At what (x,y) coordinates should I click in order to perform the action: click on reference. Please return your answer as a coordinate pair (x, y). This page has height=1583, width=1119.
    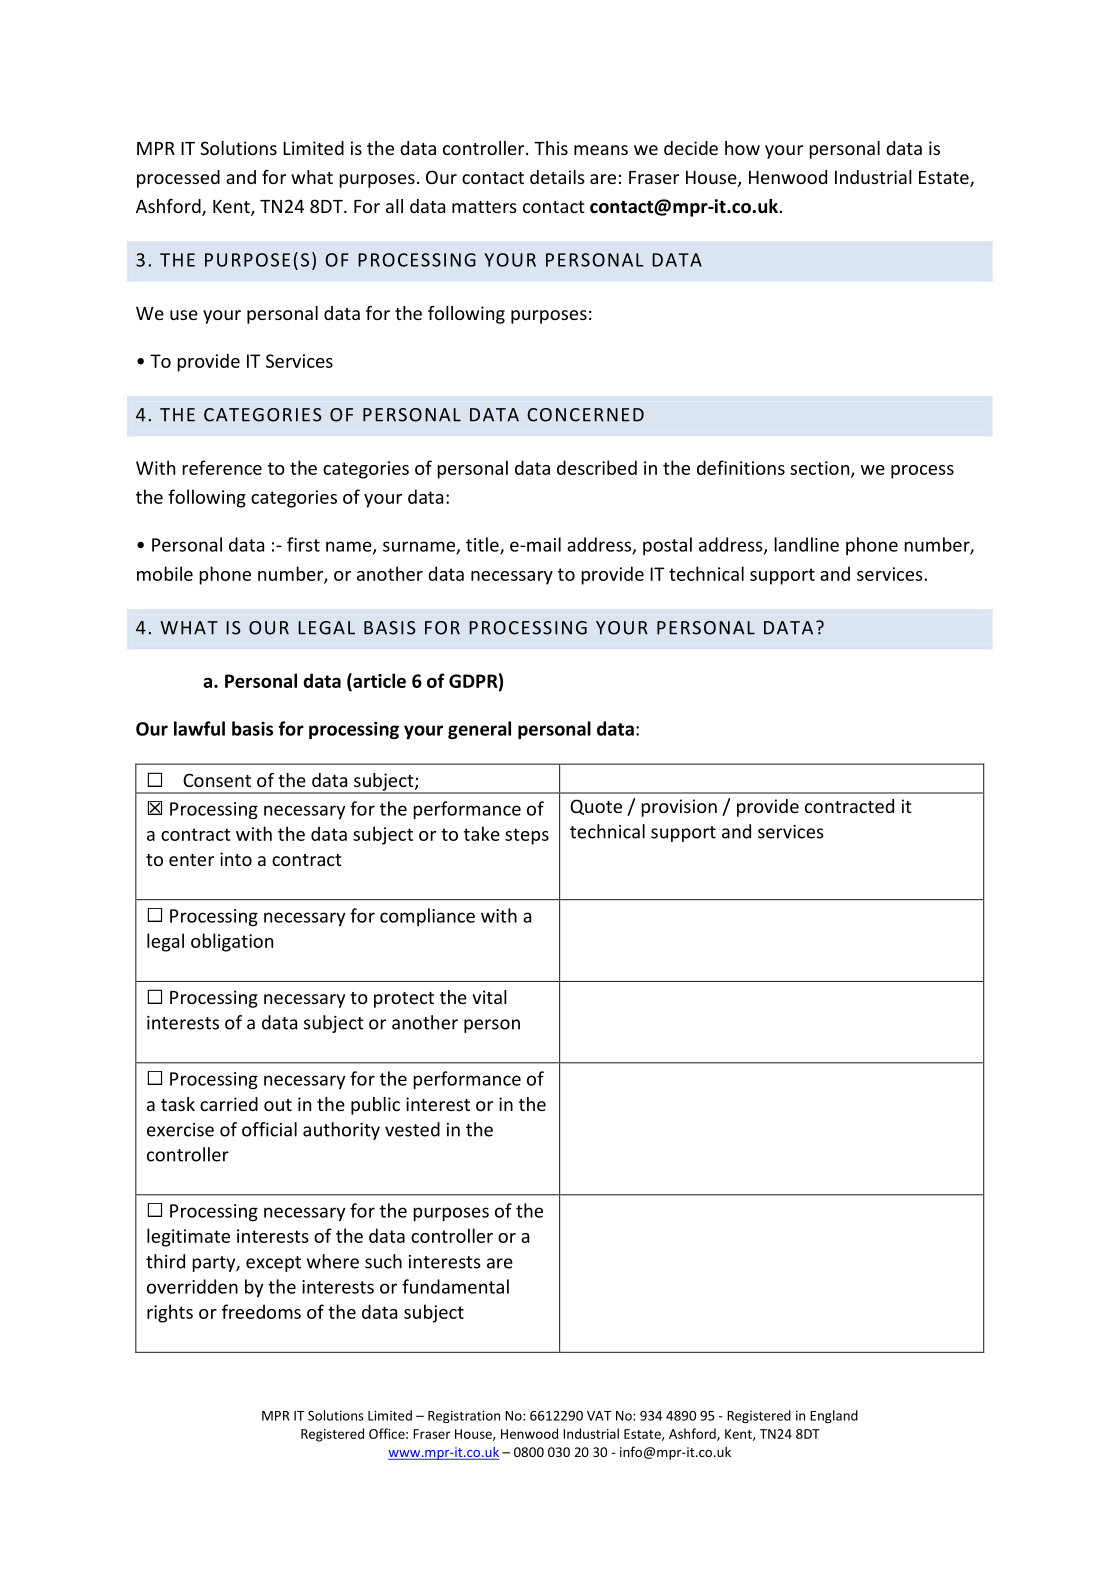
    Looking at the image, I should click on (222, 467).
